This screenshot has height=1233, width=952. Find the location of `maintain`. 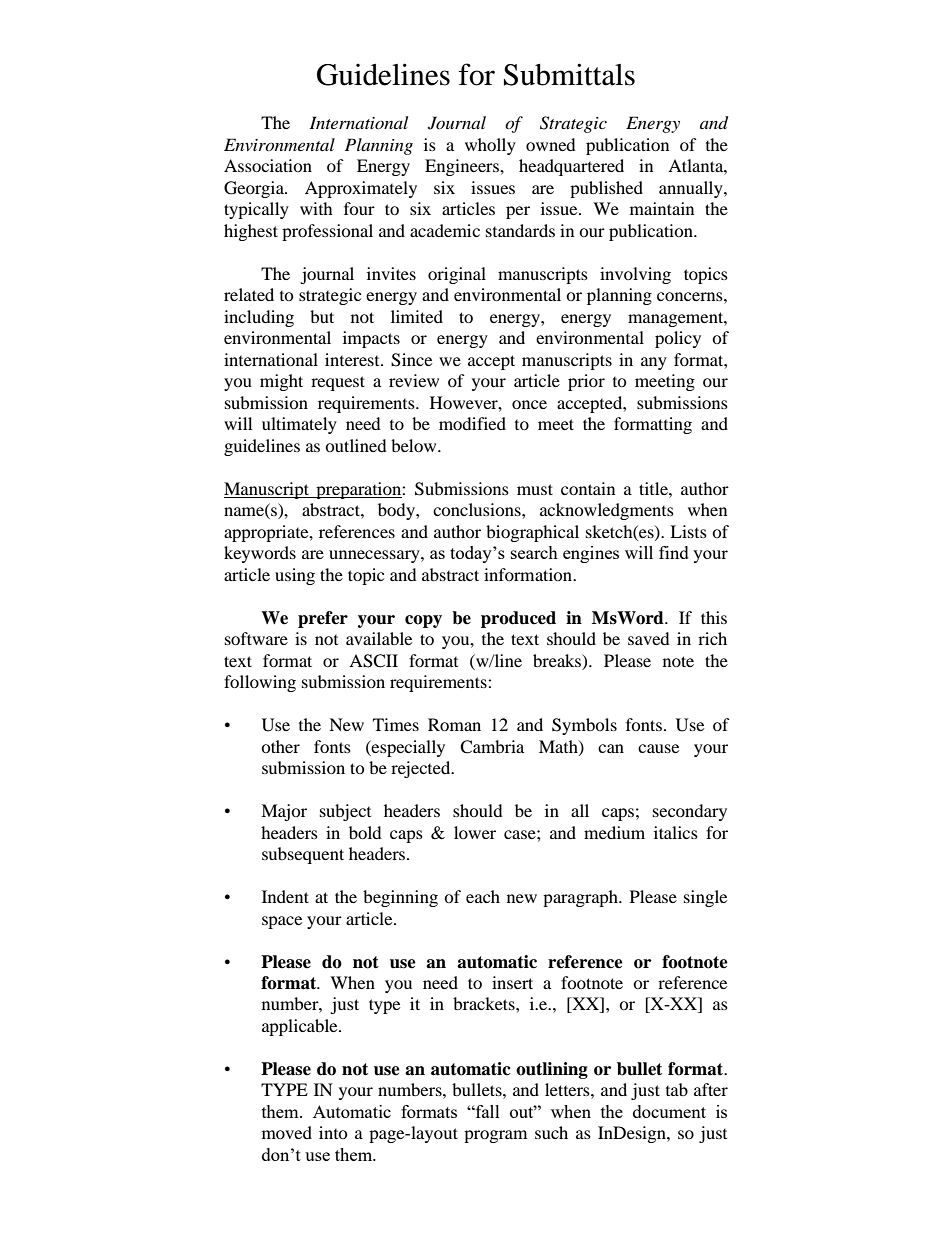

maintain is located at coordinates (662, 208).
